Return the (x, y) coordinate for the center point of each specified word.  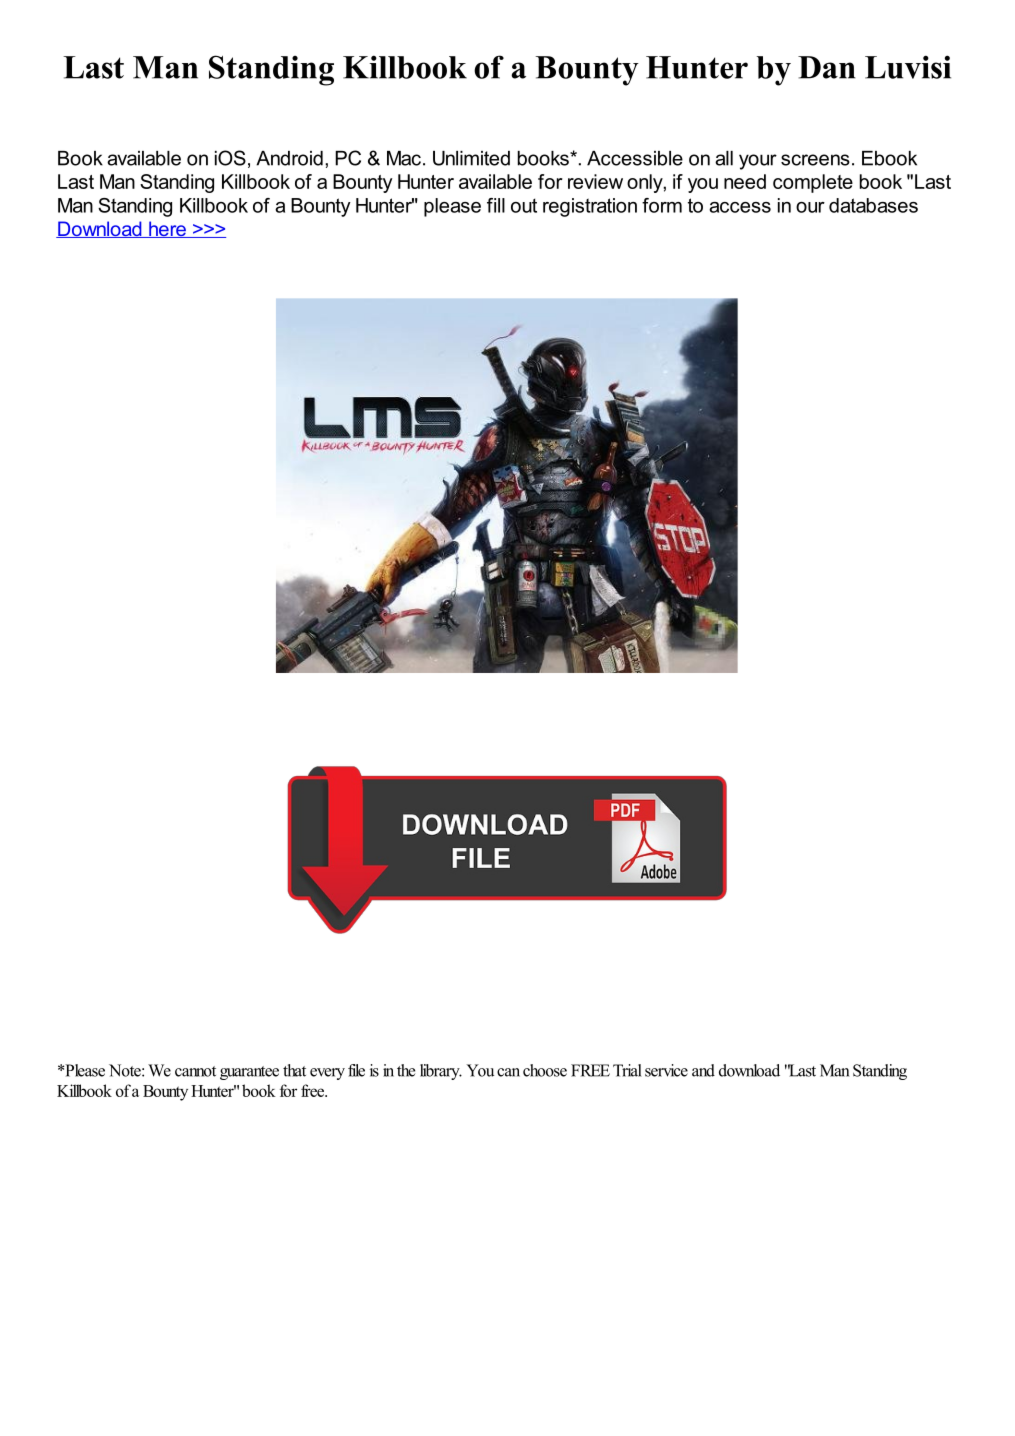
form (662, 205)
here (167, 229)
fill (496, 205)
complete (813, 183)
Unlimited (471, 158)
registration (590, 207)
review (595, 181)
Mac (404, 158)
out (524, 205)
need (745, 181)
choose (545, 1070)
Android (289, 158)
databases (873, 205)
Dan (827, 67)
